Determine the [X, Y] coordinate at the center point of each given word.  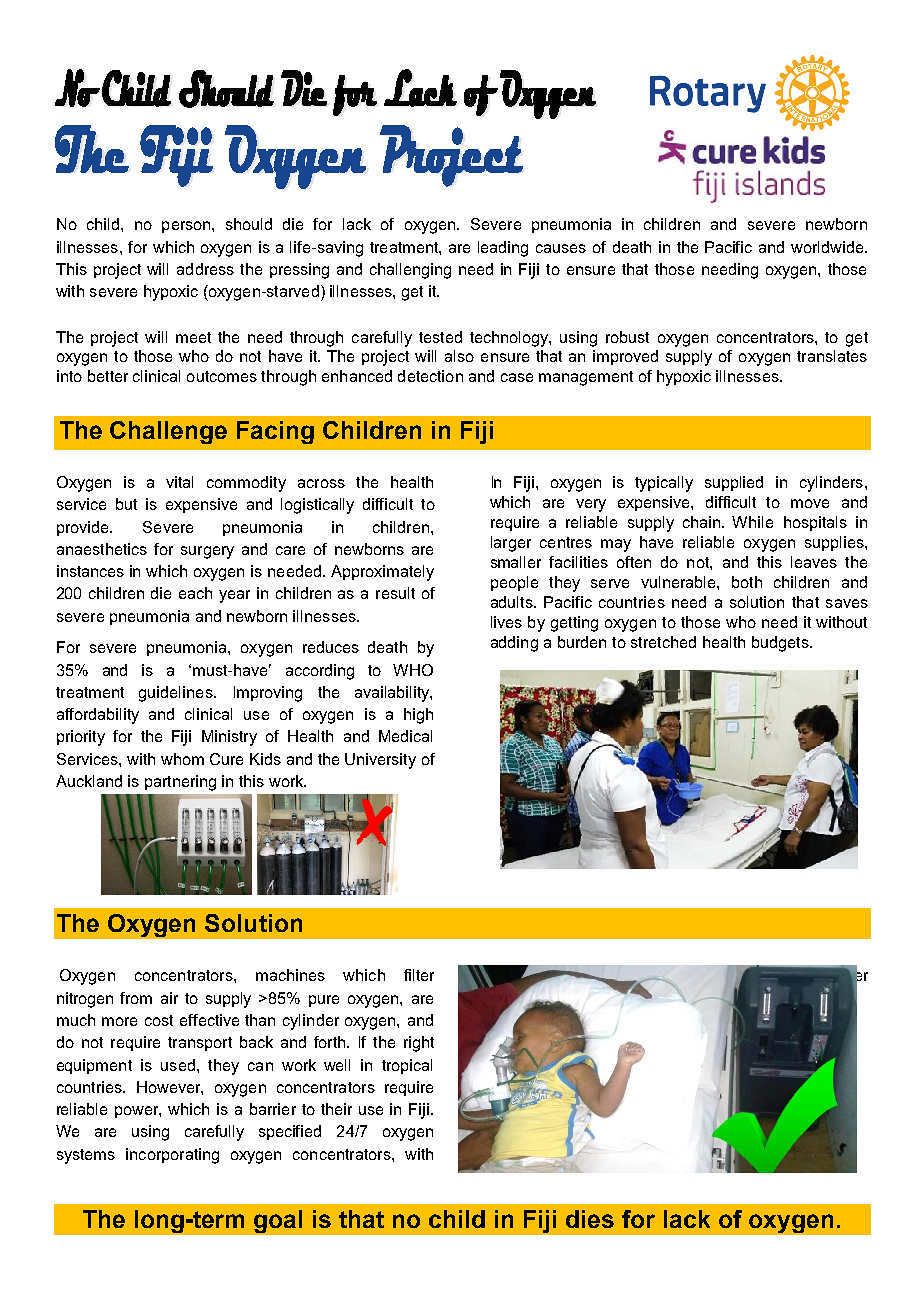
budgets [781, 644]
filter [419, 975]
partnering [180, 783]
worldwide [828, 247]
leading [503, 249]
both [747, 582]
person [187, 227]
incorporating [172, 1156]
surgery [207, 552]
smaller [516, 562]
